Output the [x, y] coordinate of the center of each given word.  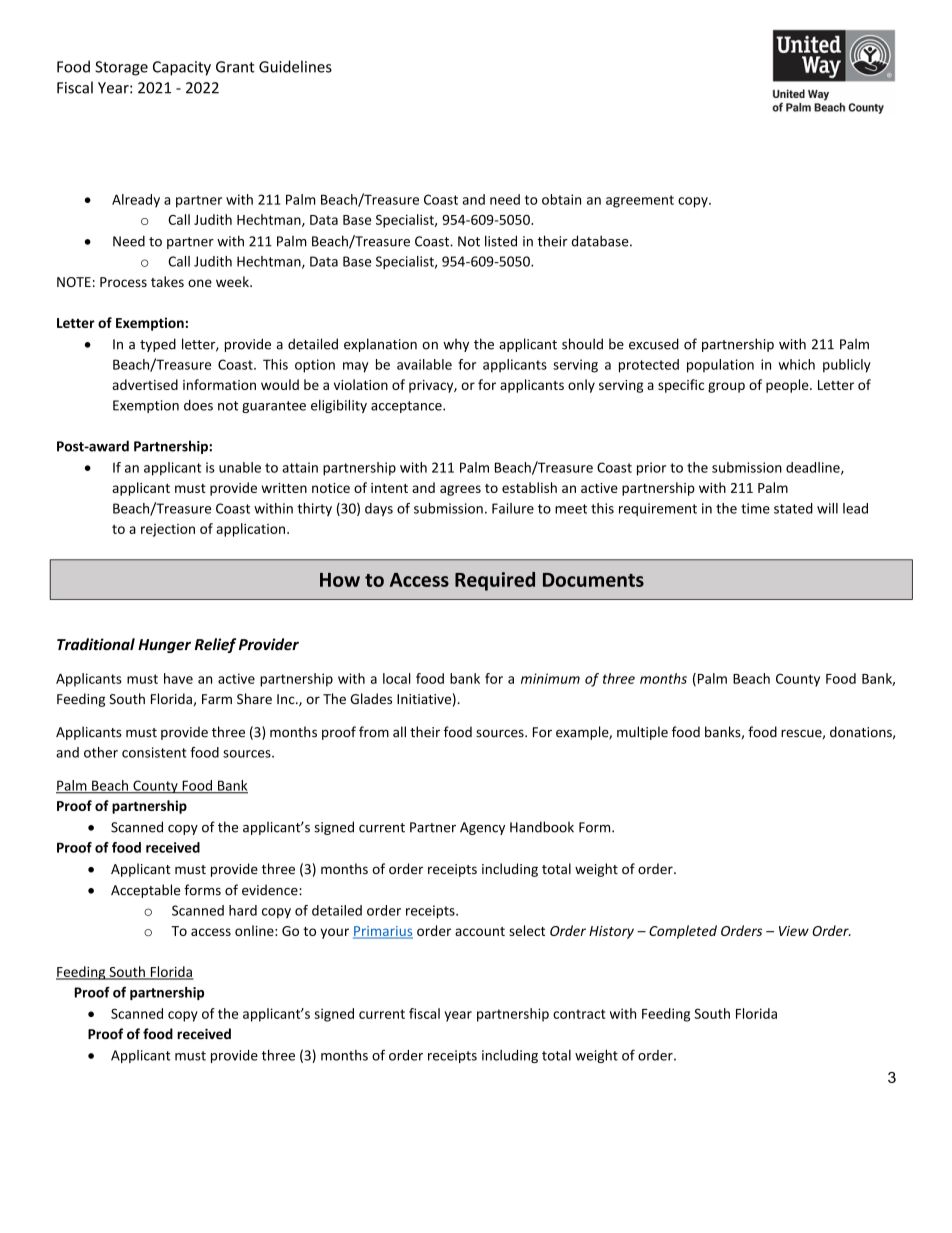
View [794, 931]
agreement [640, 201]
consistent [154, 752]
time [755, 508]
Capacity [182, 68]
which [796, 364]
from [374, 732]
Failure [513, 508]
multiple [642, 733]
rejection [168, 530]
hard [243, 910]
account [480, 931]
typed [158, 345]
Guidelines [295, 66]
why [456, 345]
